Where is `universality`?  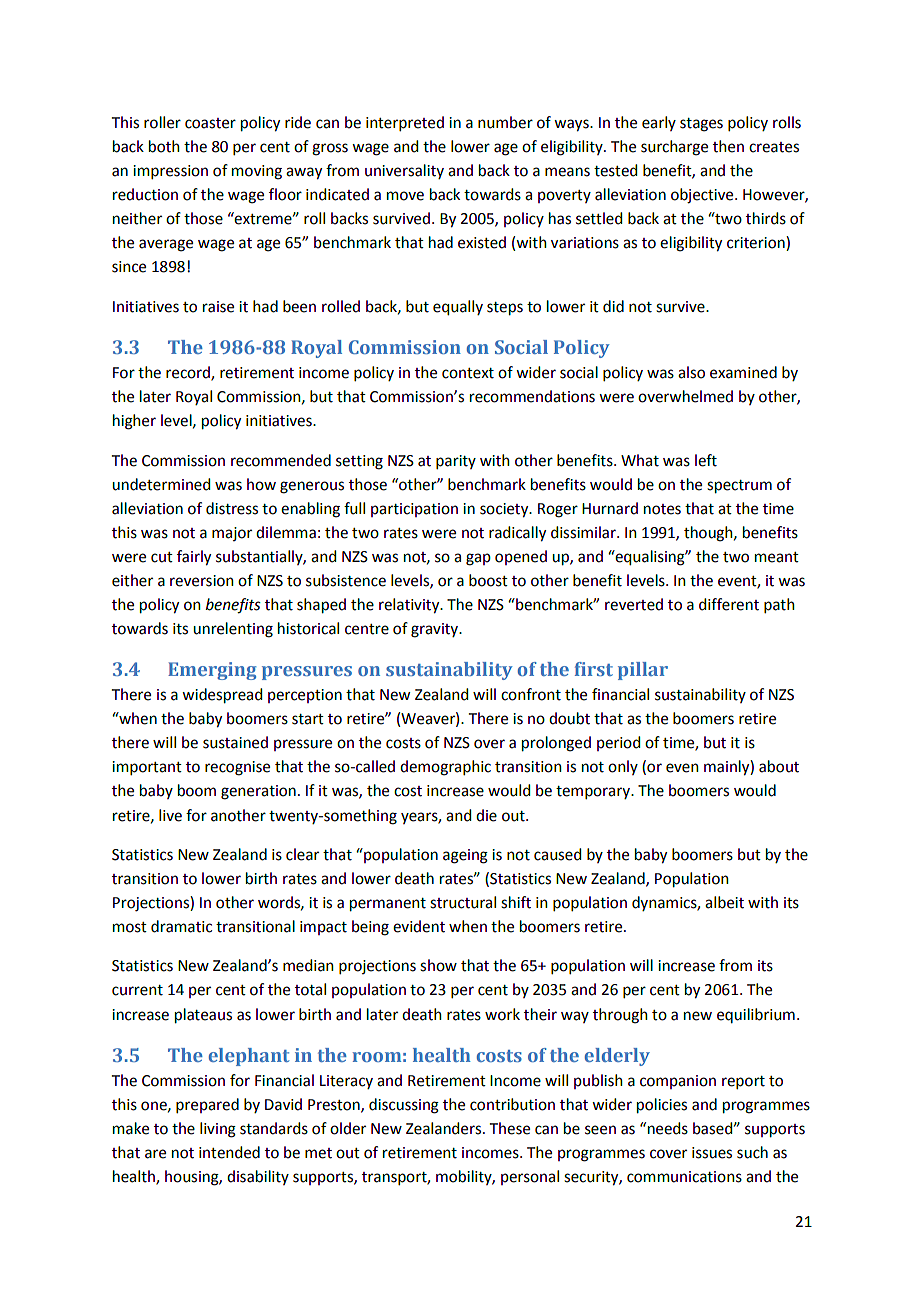
universality is located at coordinates (404, 171).
